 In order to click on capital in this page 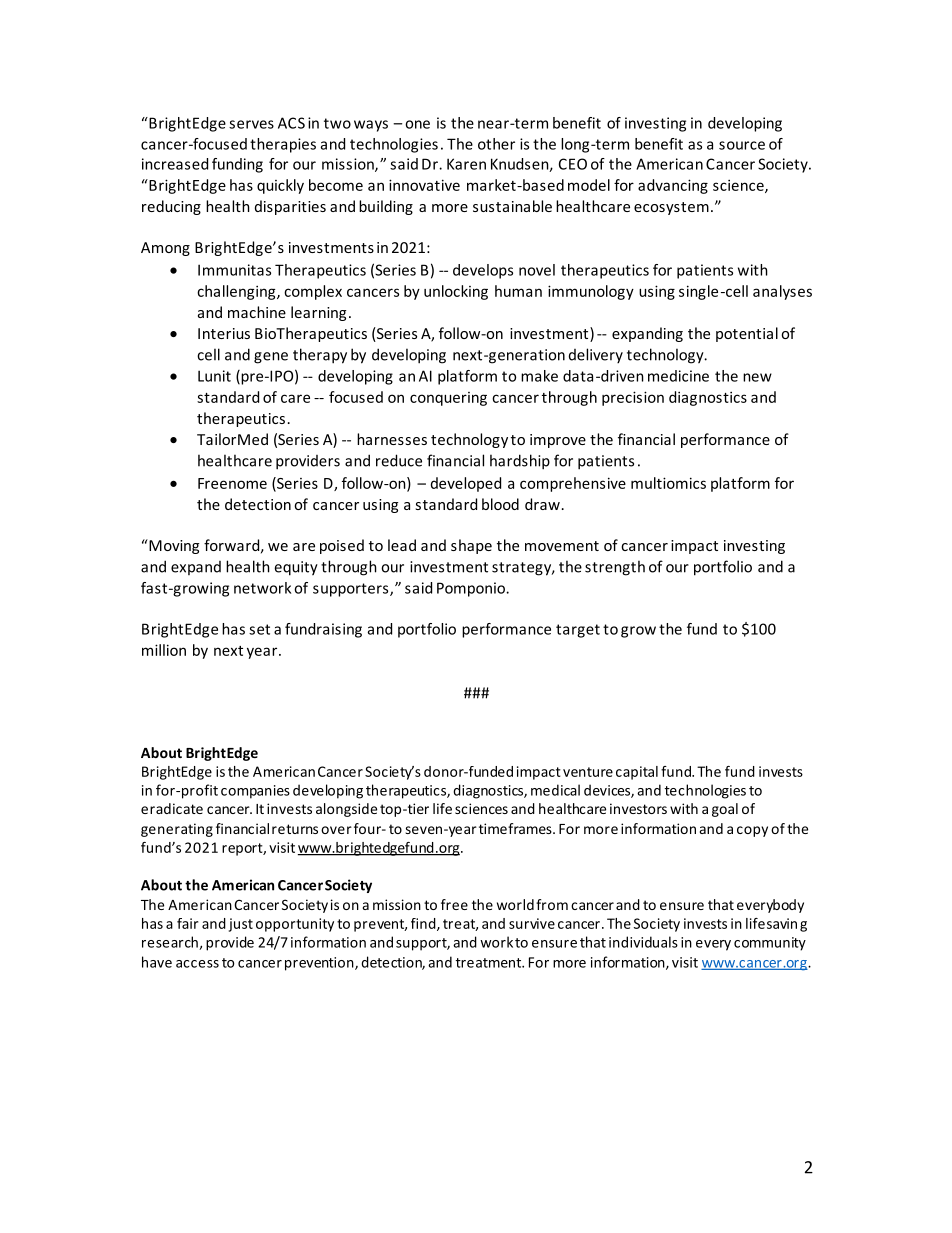, I will do `click(637, 773)`.
